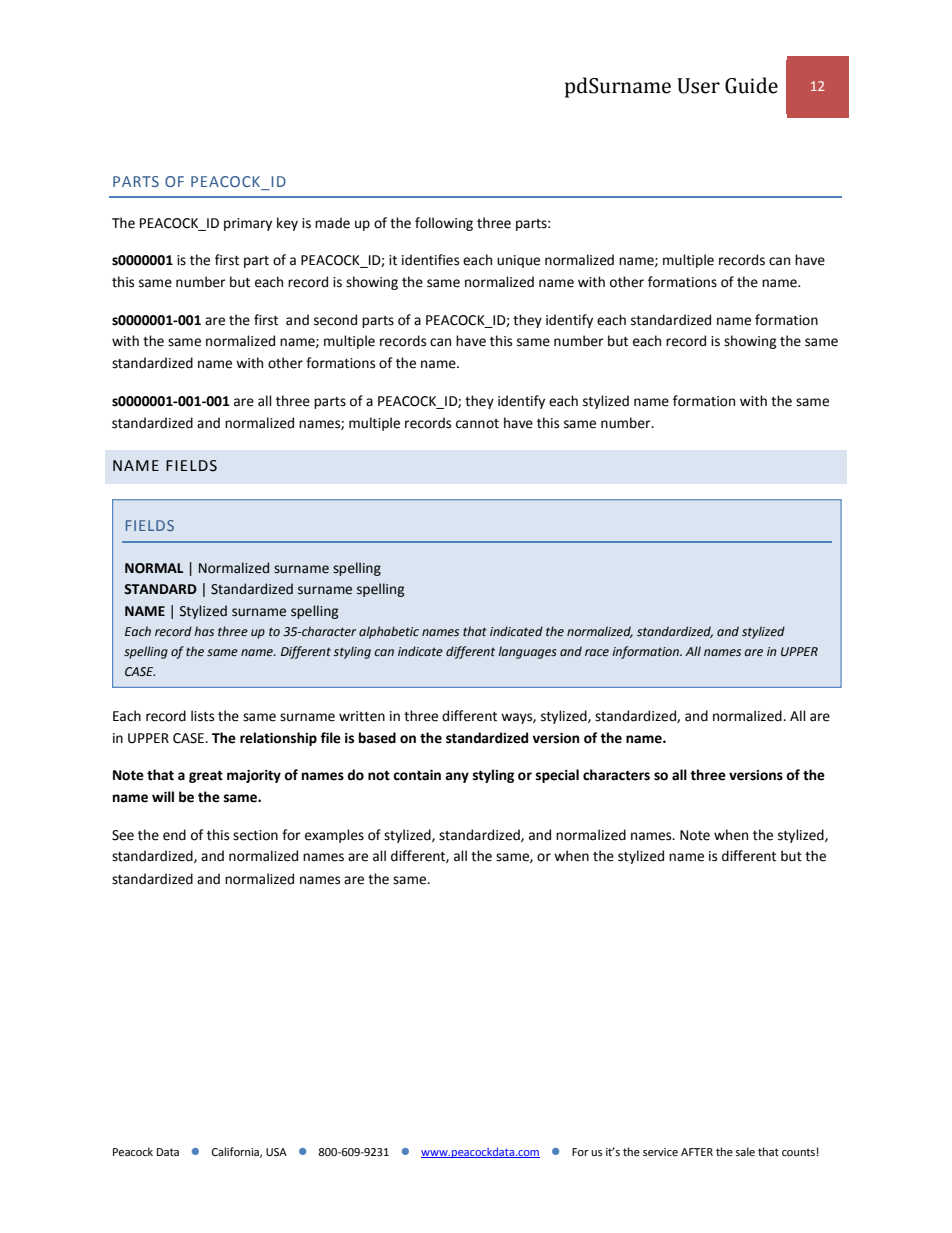  What do you see at coordinates (248, 224) in the screenshot?
I see `primary` at bounding box center [248, 224].
